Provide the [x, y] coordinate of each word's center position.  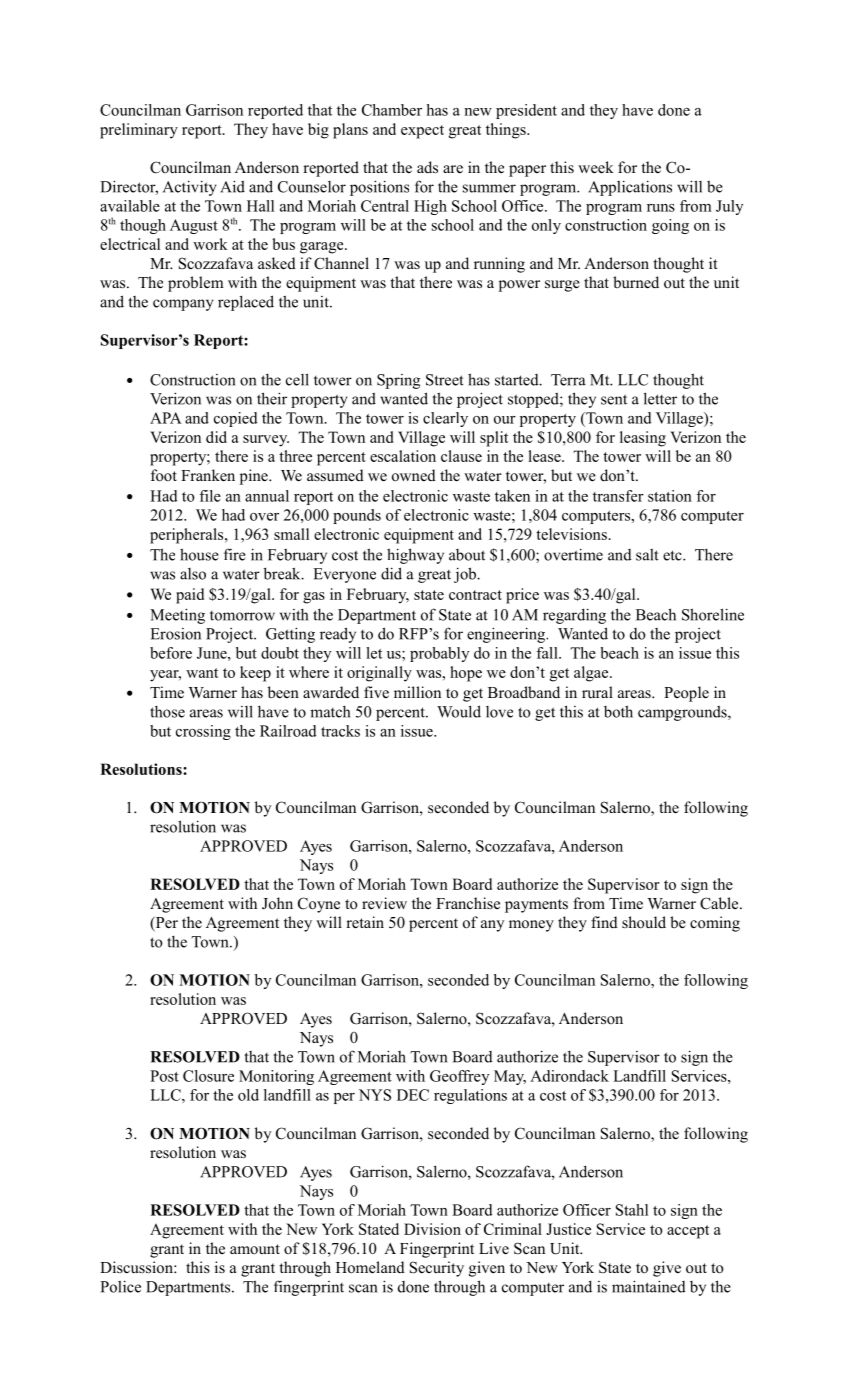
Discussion [137, 1267]
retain [365, 922]
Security [437, 1269]
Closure [208, 1076]
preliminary [139, 131]
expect [422, 132]
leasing [643, 439]
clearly [445, 419]
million [417, 692]
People [686, 694]
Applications [630, 188]
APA [166, 418]
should [644, 922]
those [167, 712]
